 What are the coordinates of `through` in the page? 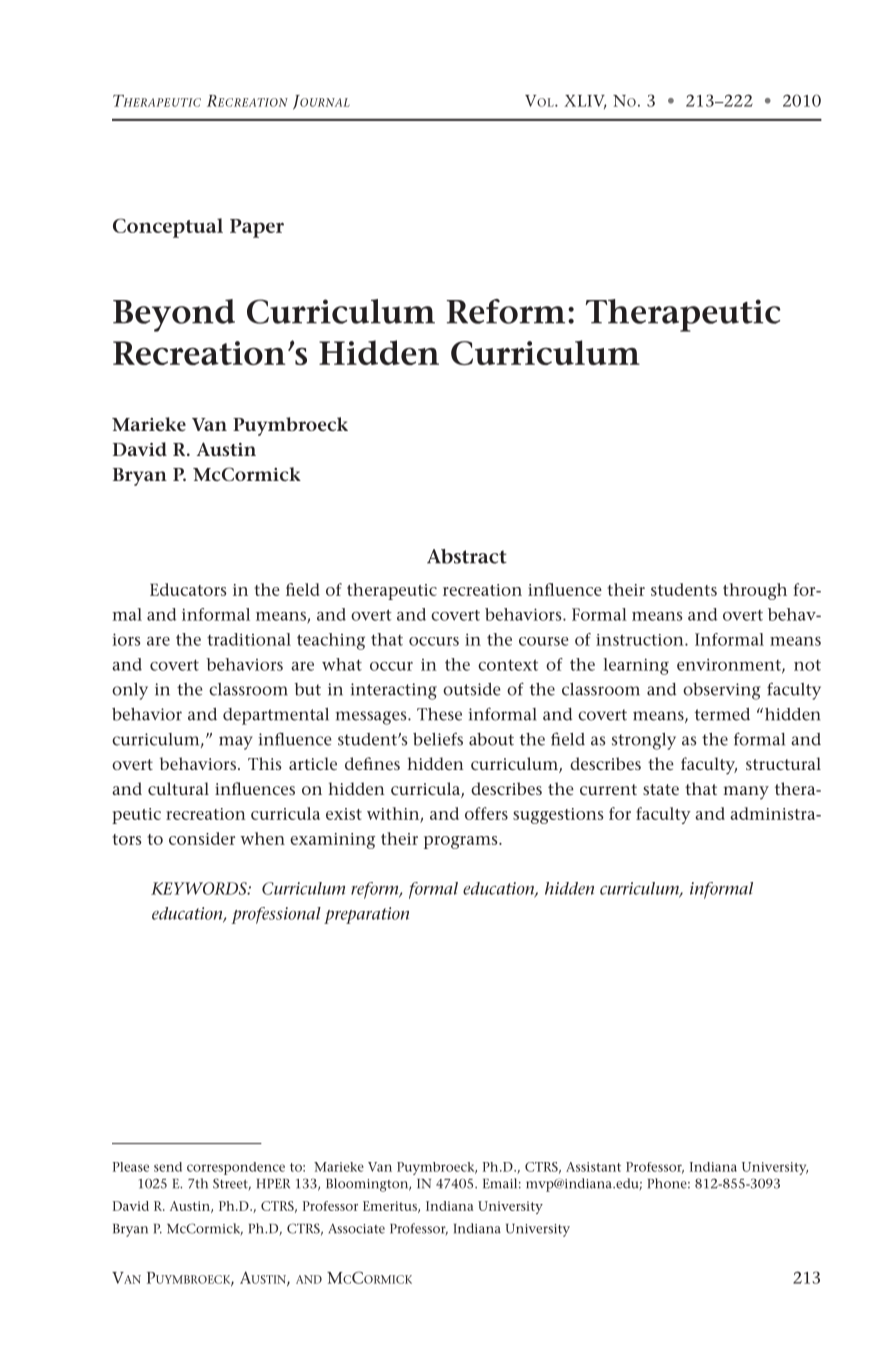 It's located at (755, 591).
